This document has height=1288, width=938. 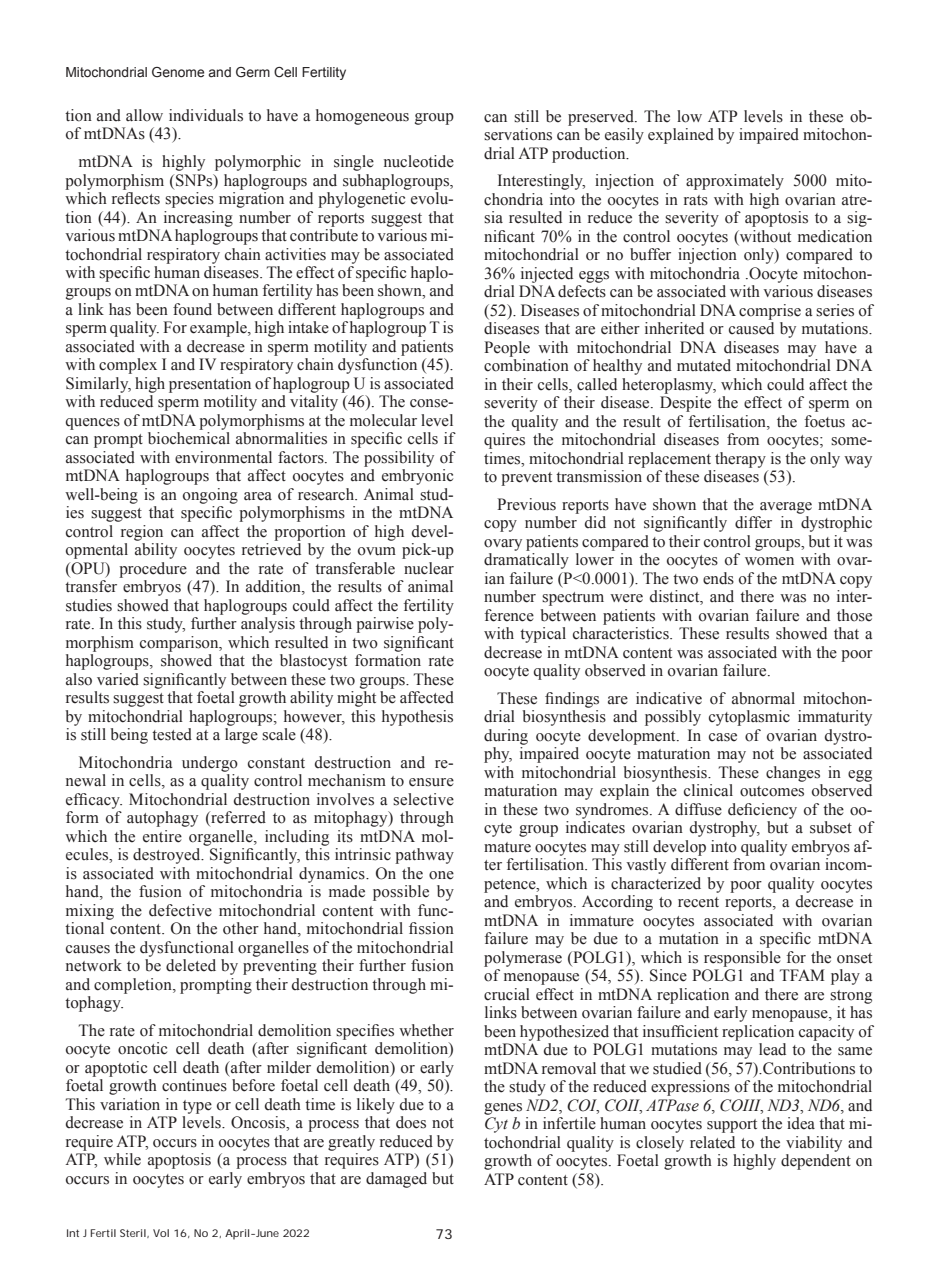 What do you see at coordinates (735, 182) in the document?
I see `approximately` at bounding box center [735, 182].
